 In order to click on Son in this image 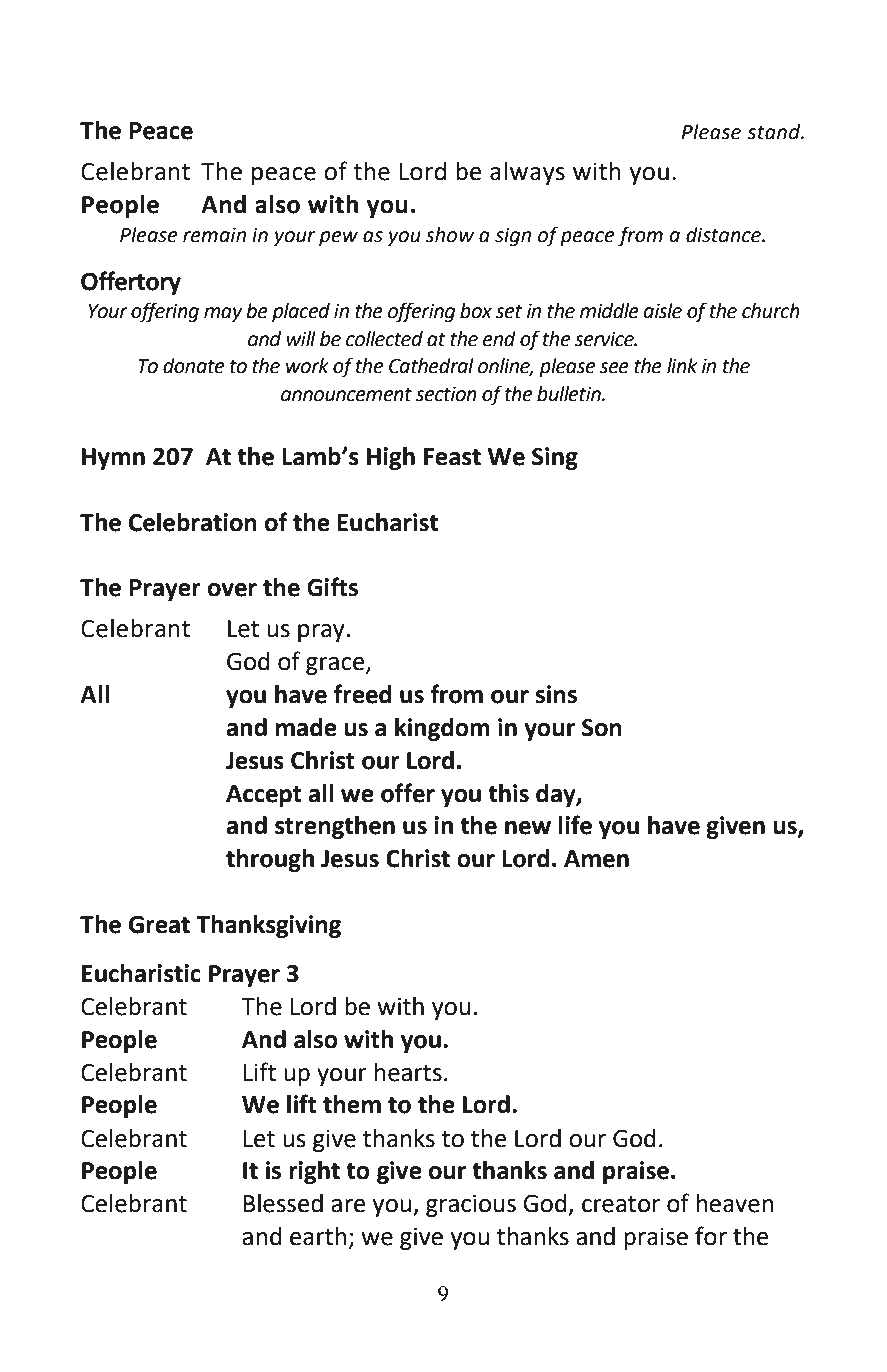, I will do `click(602, 727)`.
